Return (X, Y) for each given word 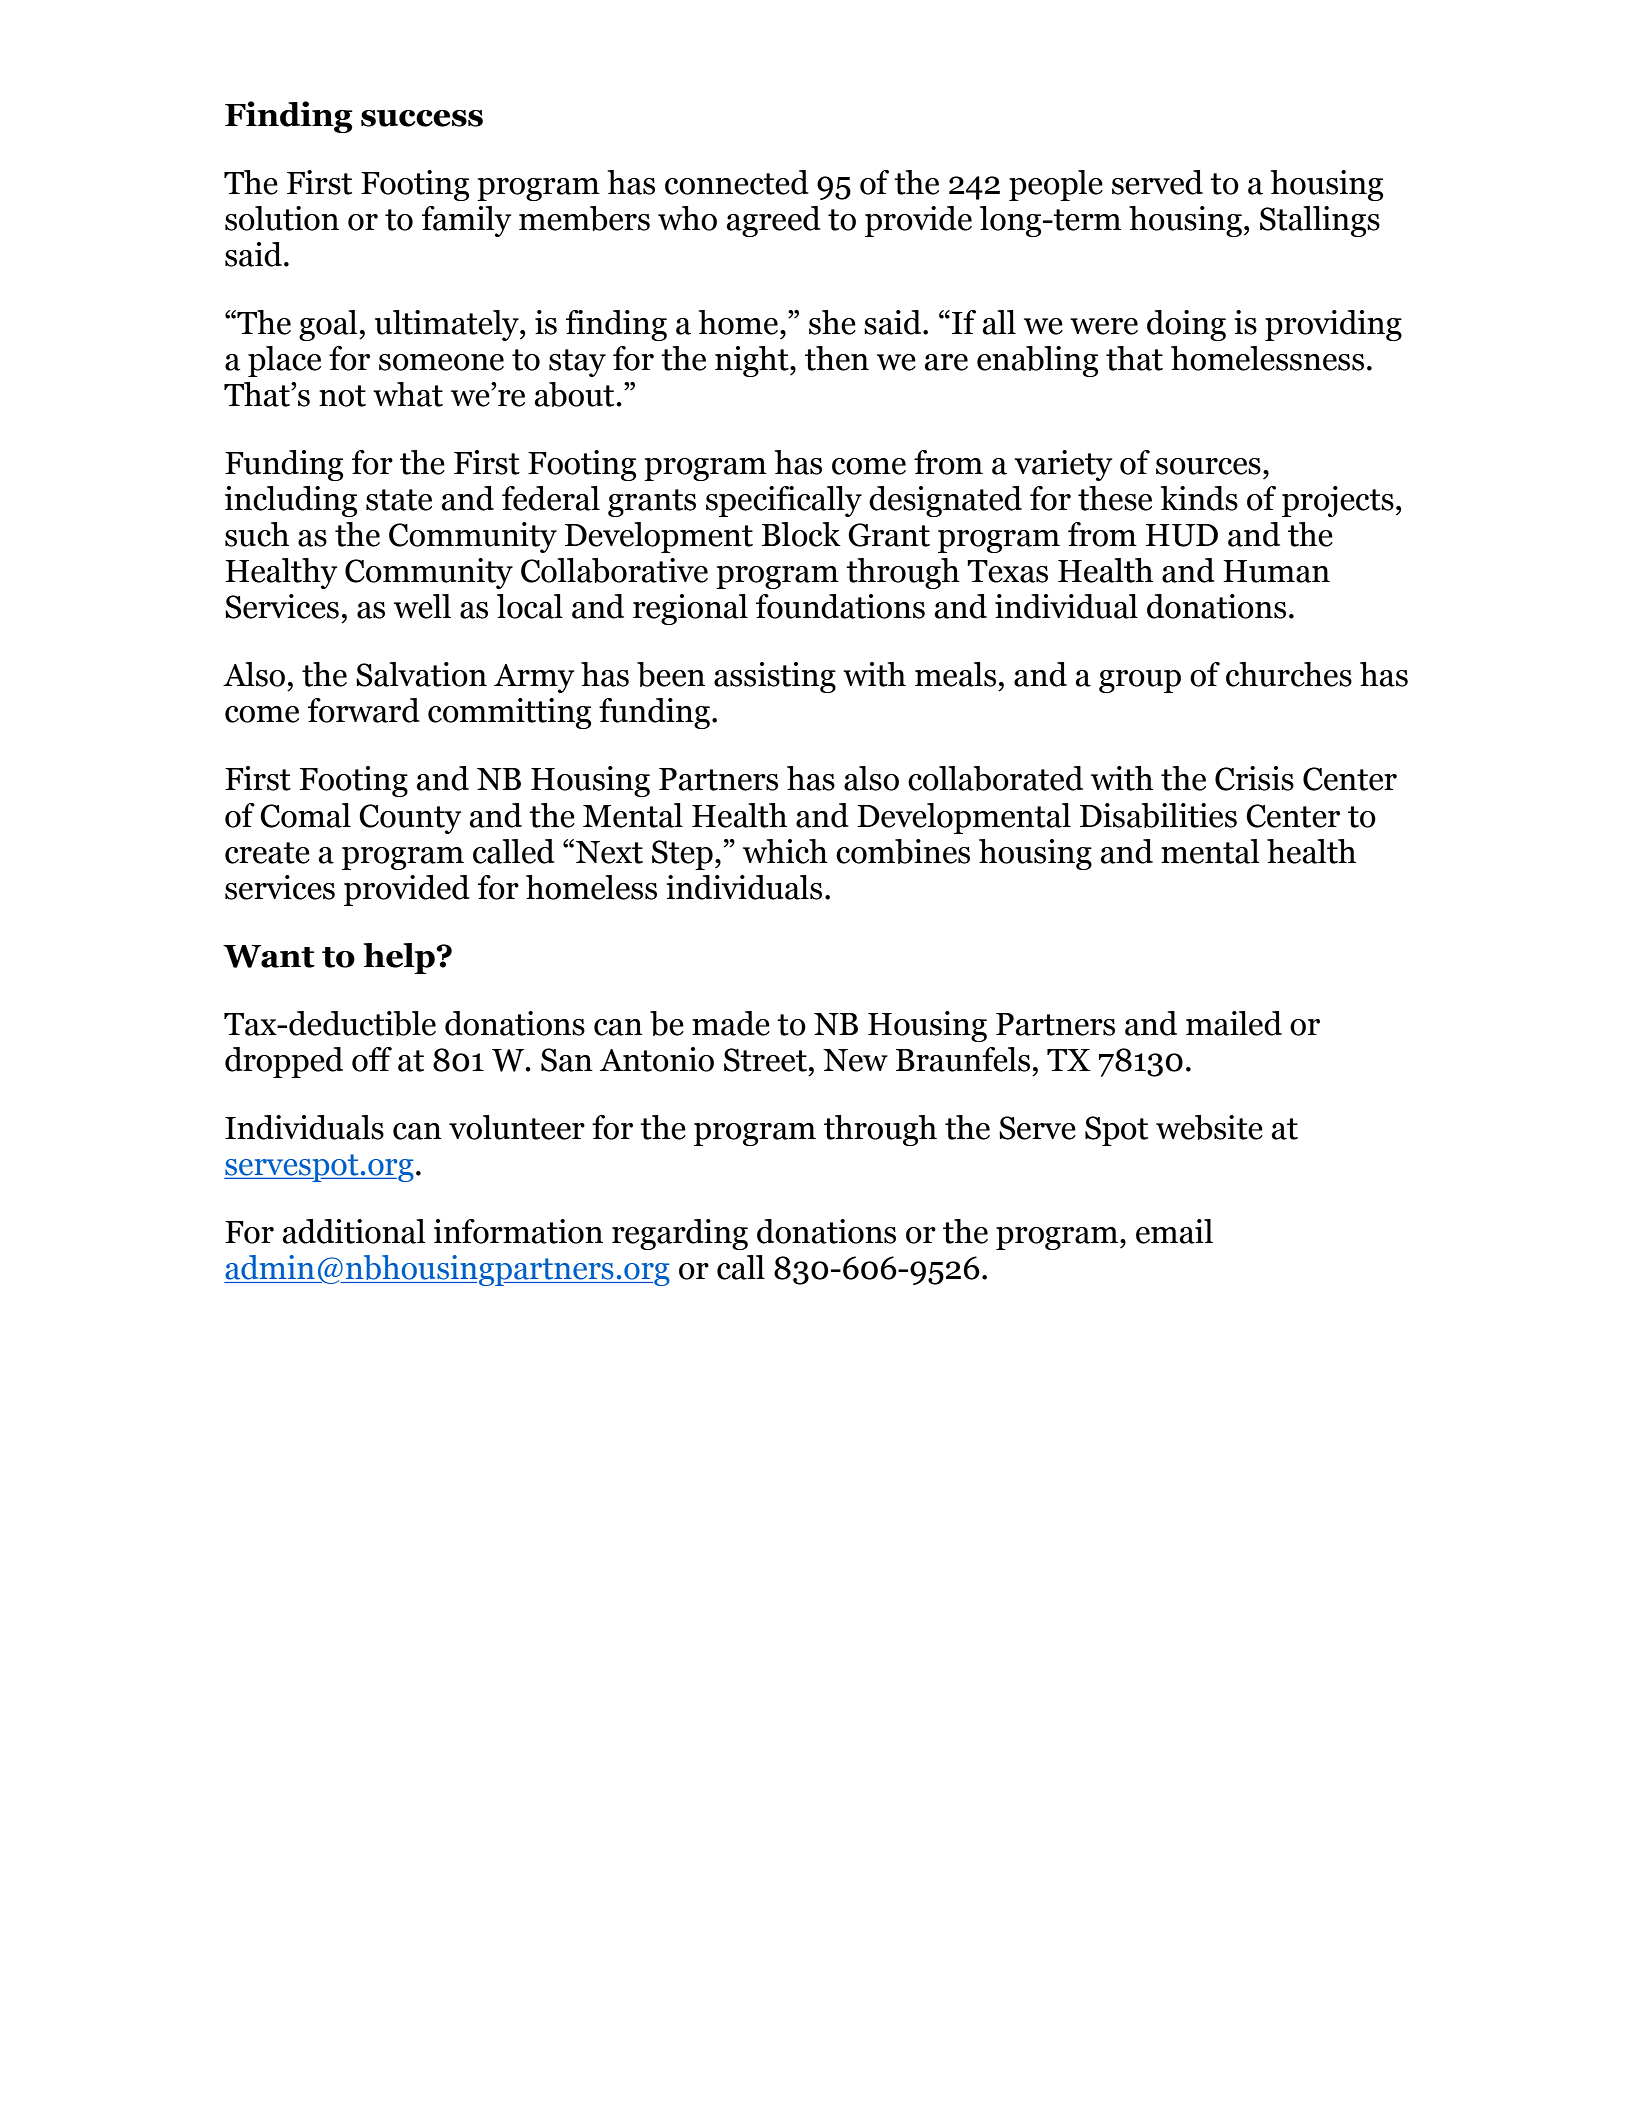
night (753, 361)
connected (737, 182)
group (1140, 681)
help (399, 958)
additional (354, 1231)
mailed (1234, 1023)
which (785, 851)
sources (1208, 466)
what (408, 394)
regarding (680, 1234)
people (1056, 185)
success (422, 118)
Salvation (421, 674)
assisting (775, 677)
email (1174, 1231)
